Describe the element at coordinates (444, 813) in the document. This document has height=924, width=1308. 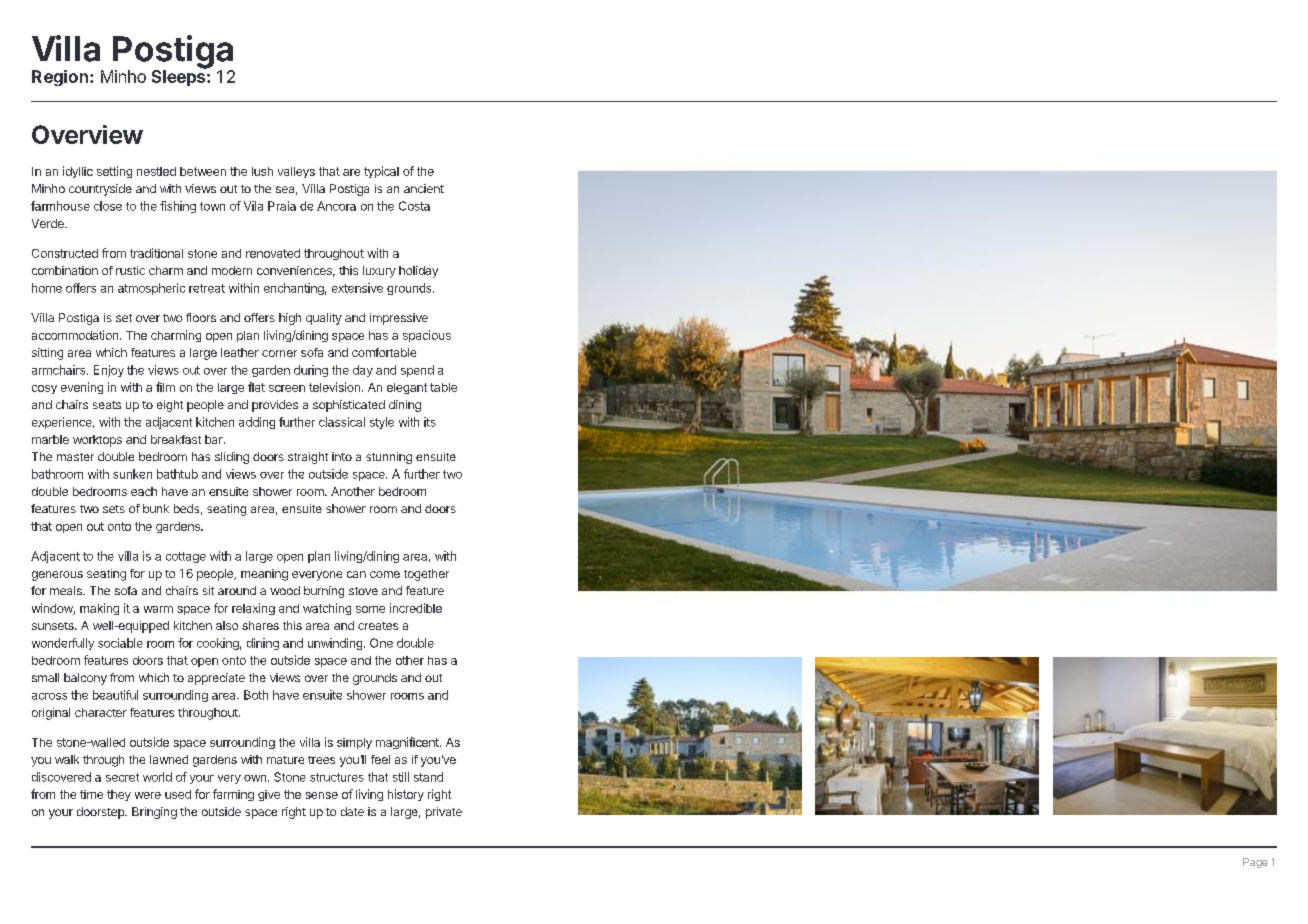
I see `private` at that location.
